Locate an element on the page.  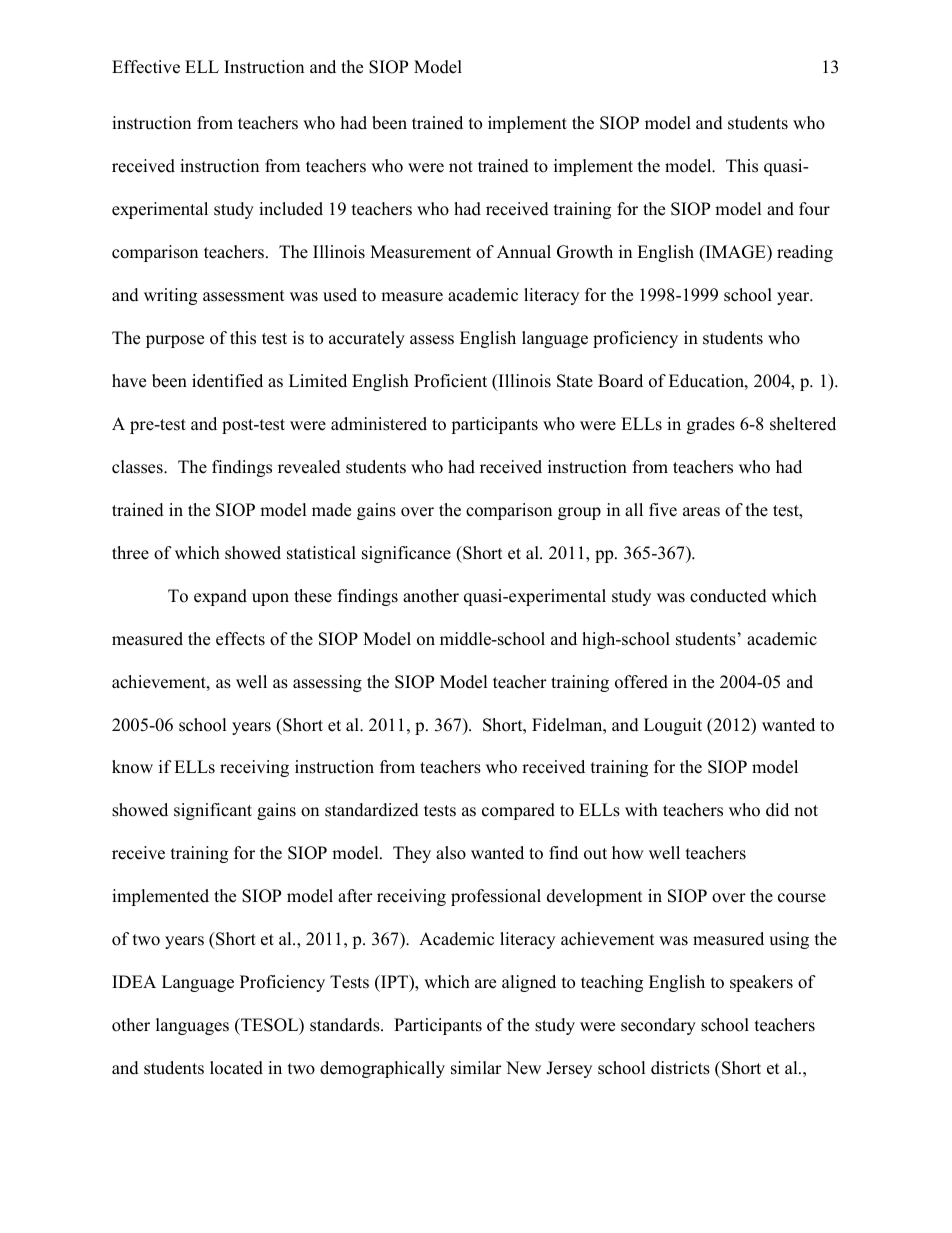
significance is located at coordinates (406, 554).
